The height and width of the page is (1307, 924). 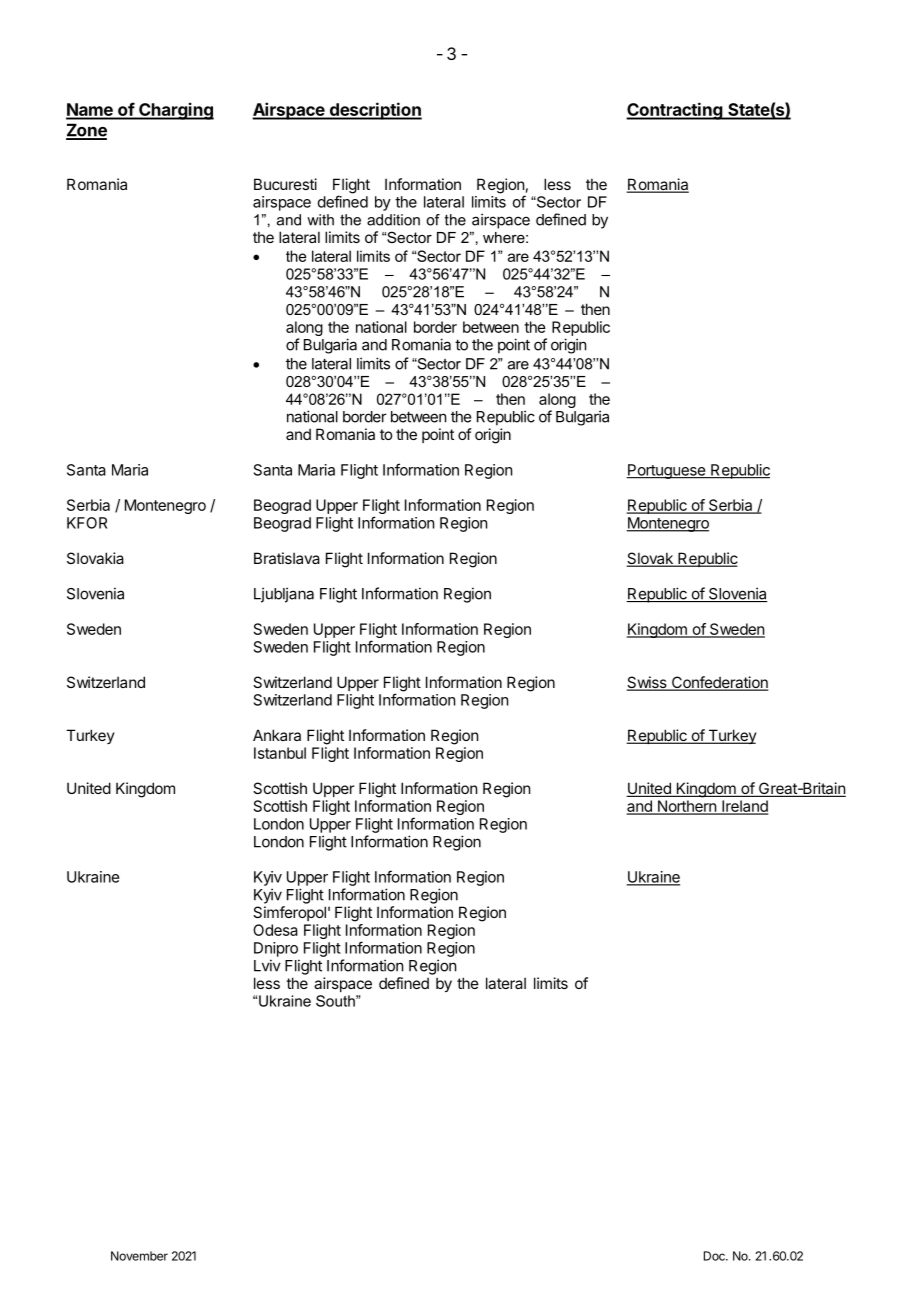 I want to click on November, so click(x=139, y=1256).
